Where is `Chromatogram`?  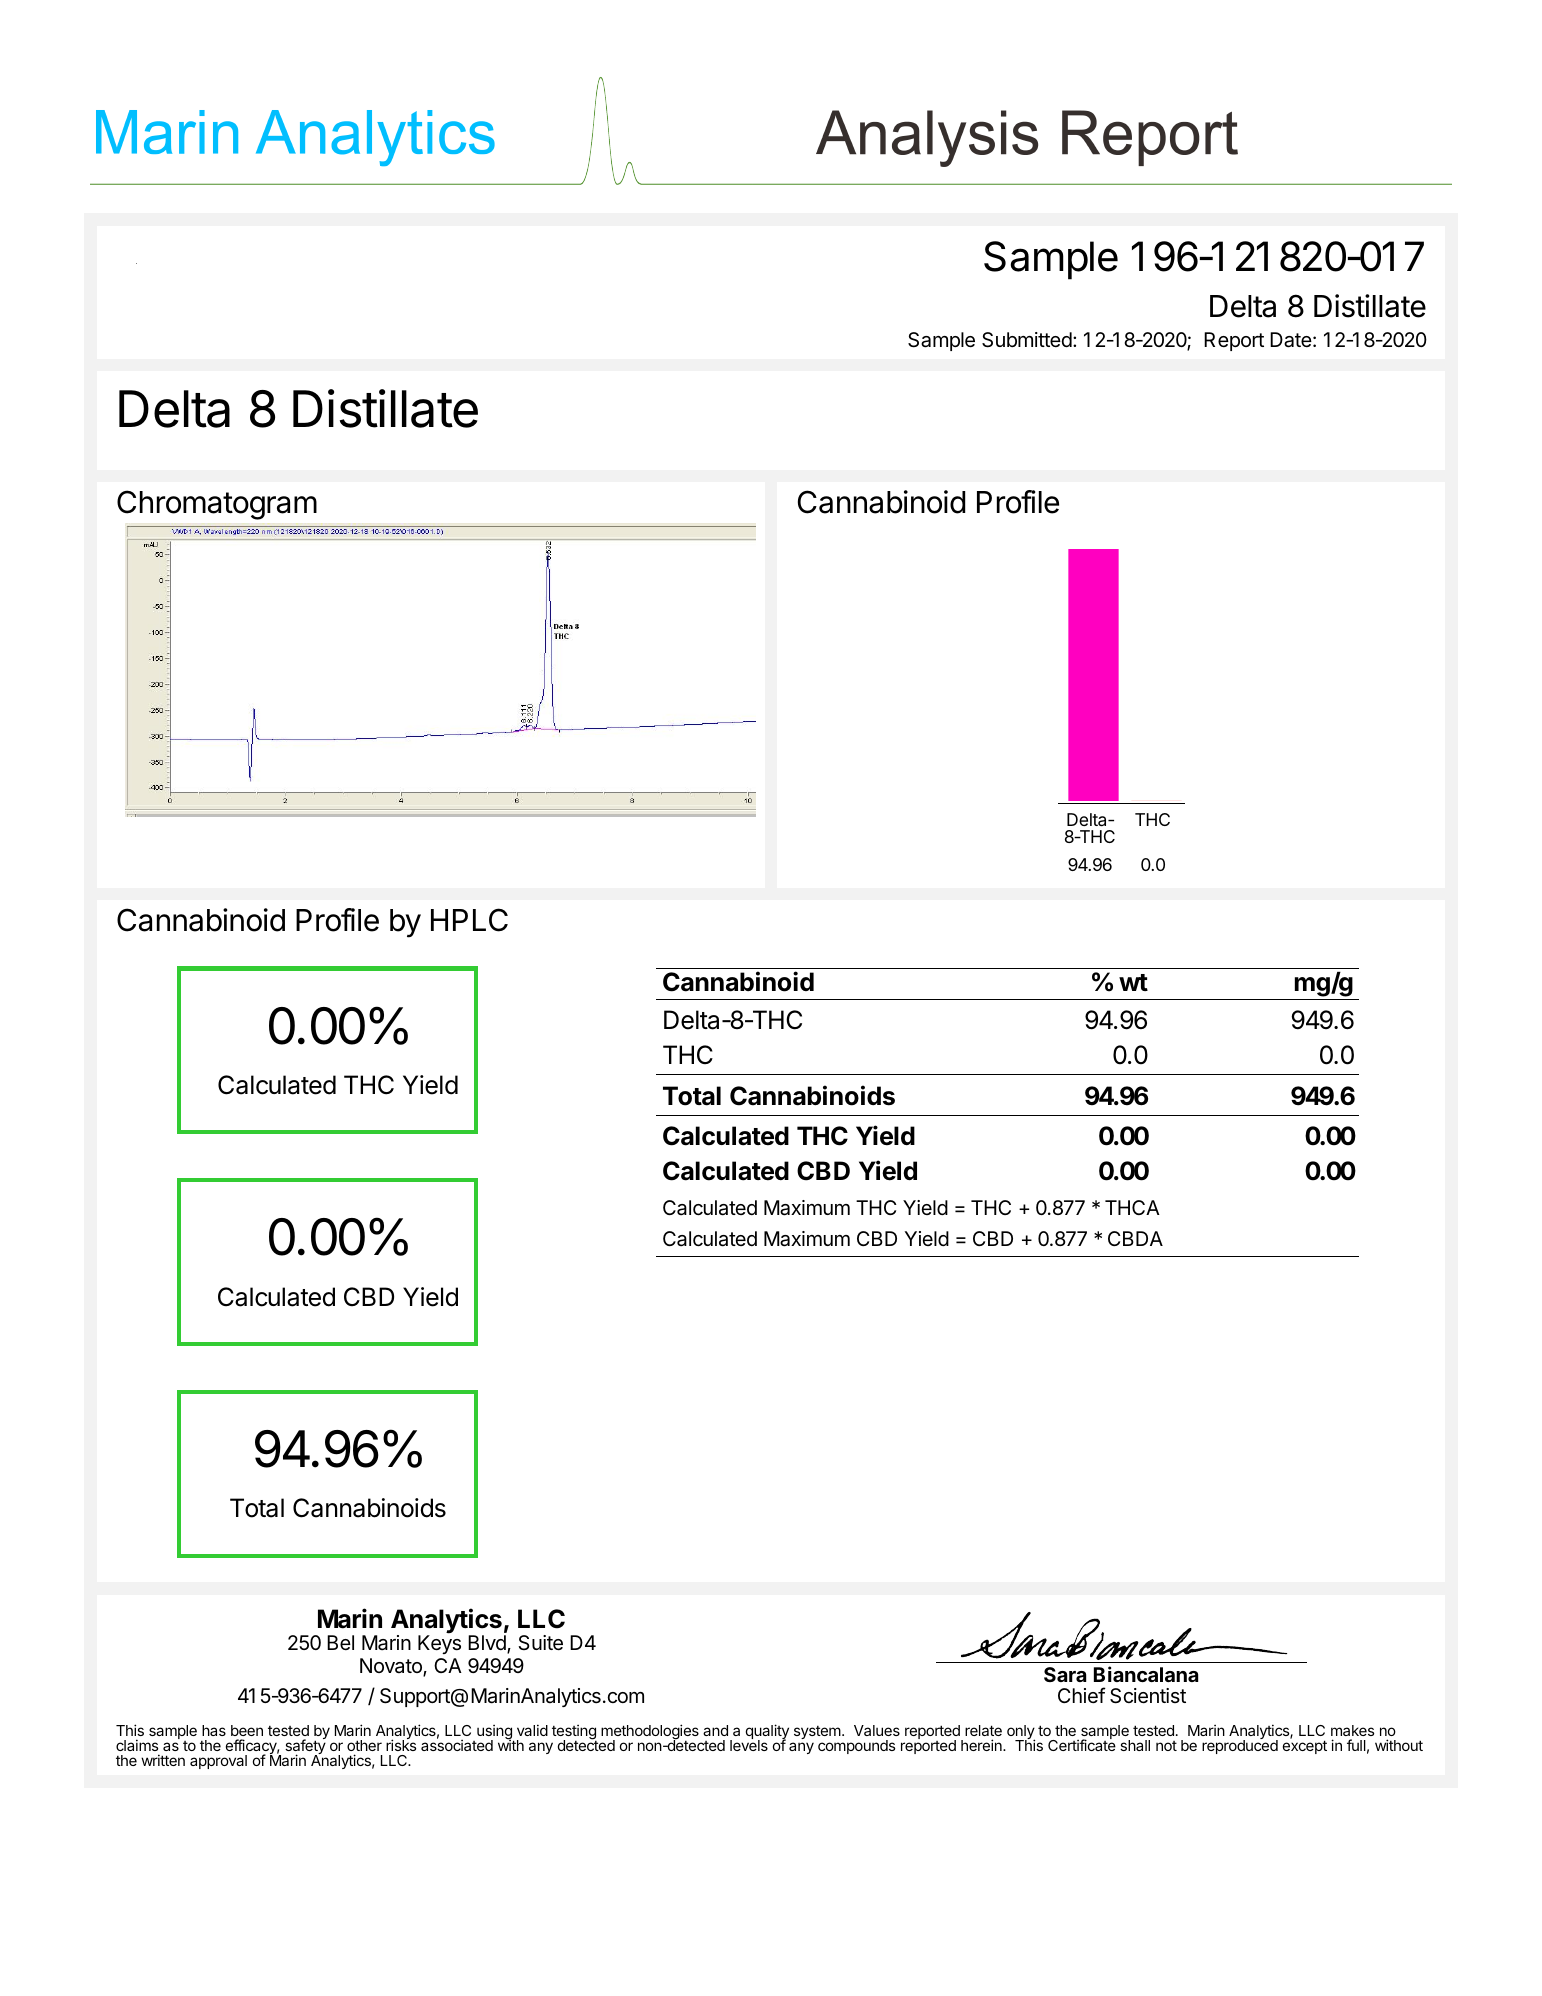 Chromatogram is located at coordinates (217, 505).
